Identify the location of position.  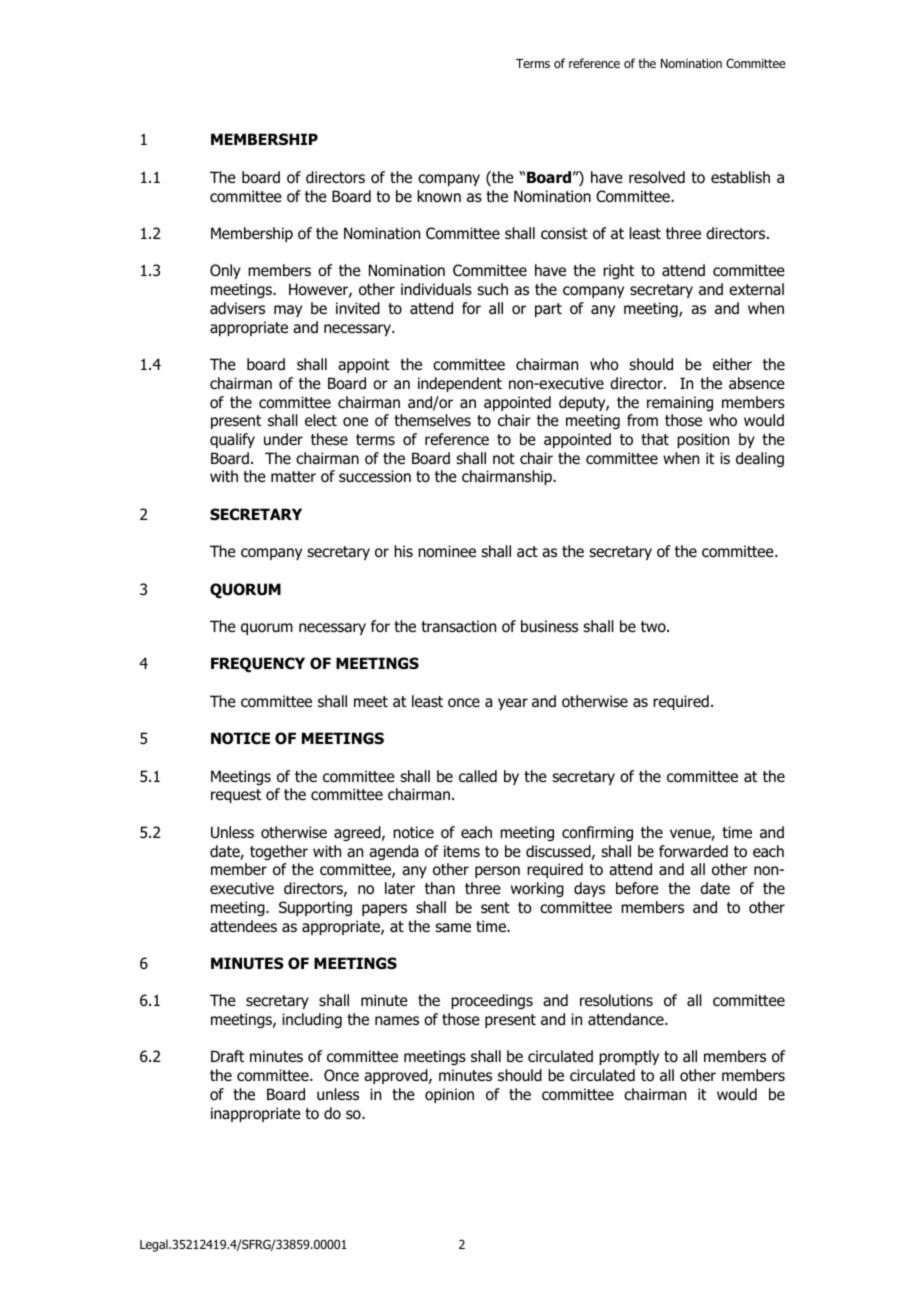
(703, 440).
